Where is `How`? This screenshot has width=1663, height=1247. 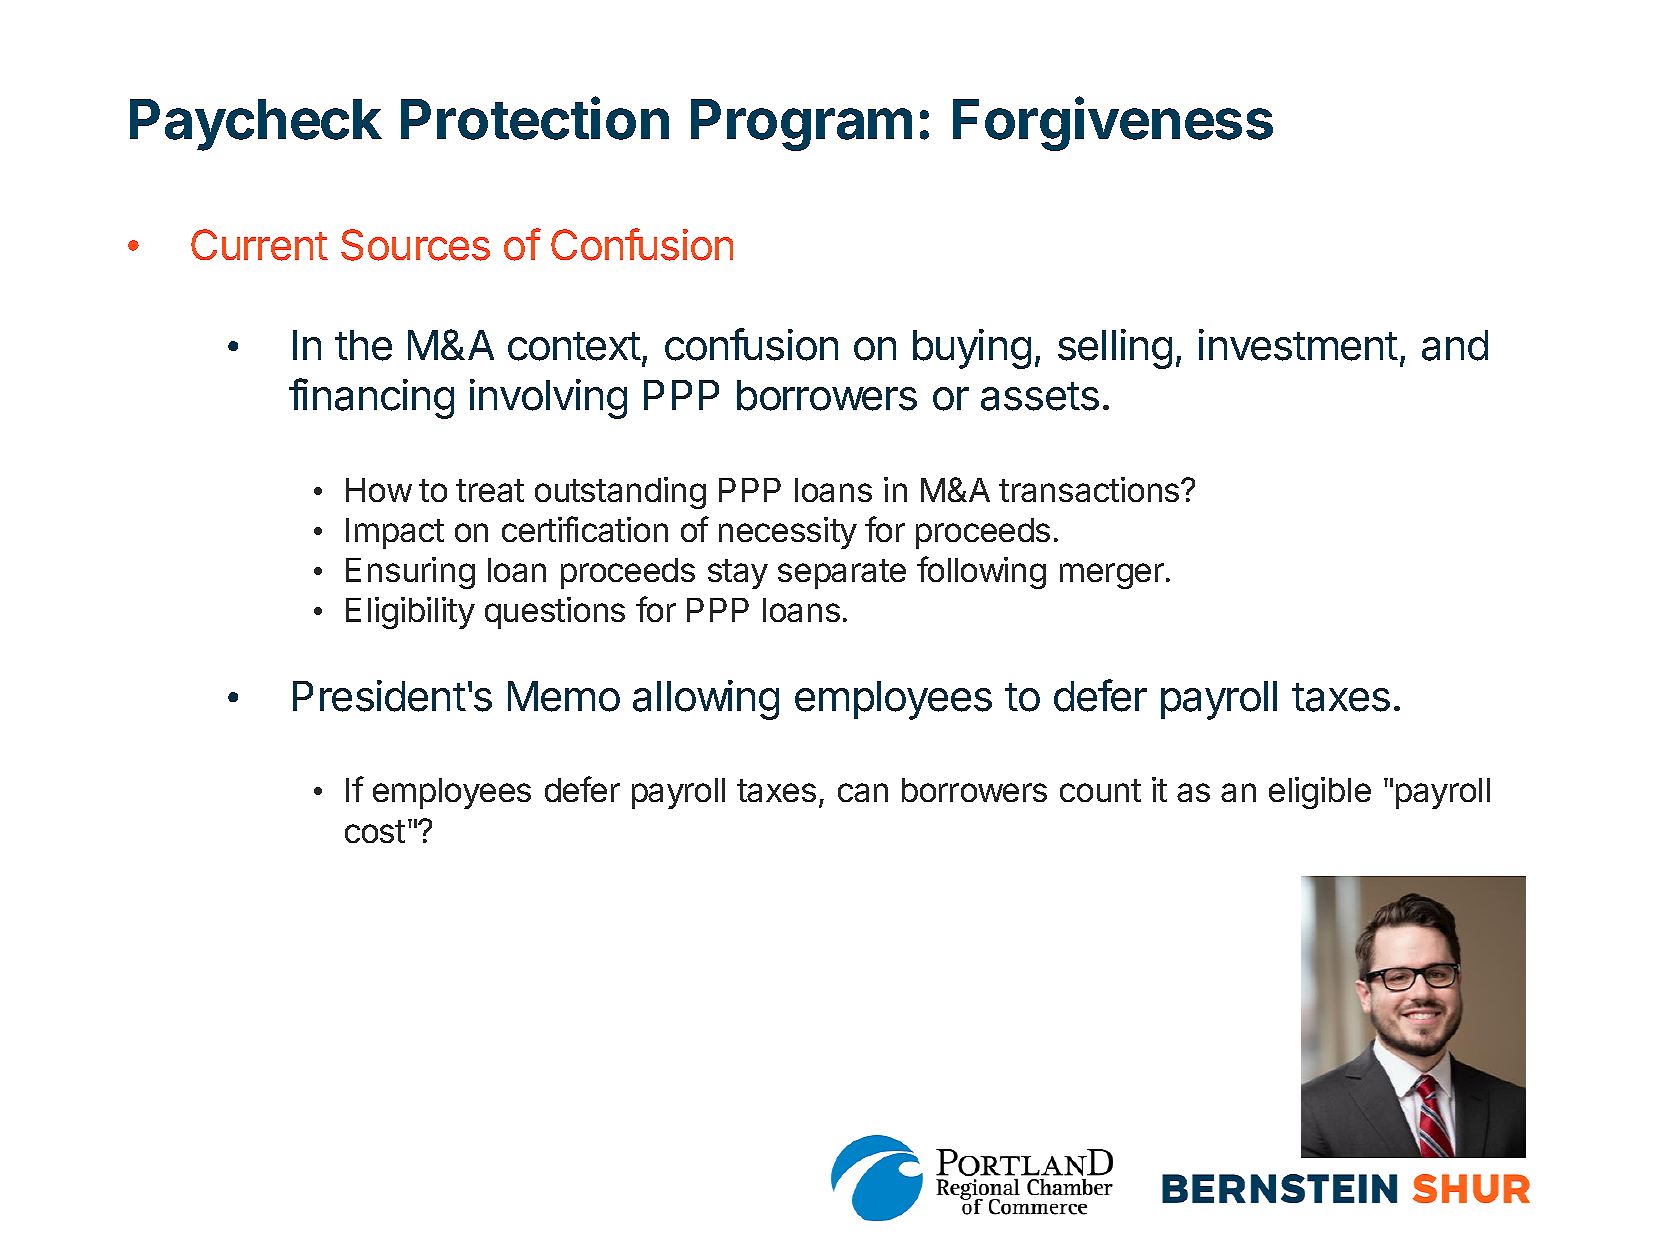 How is located at coordinates (379, 490).
